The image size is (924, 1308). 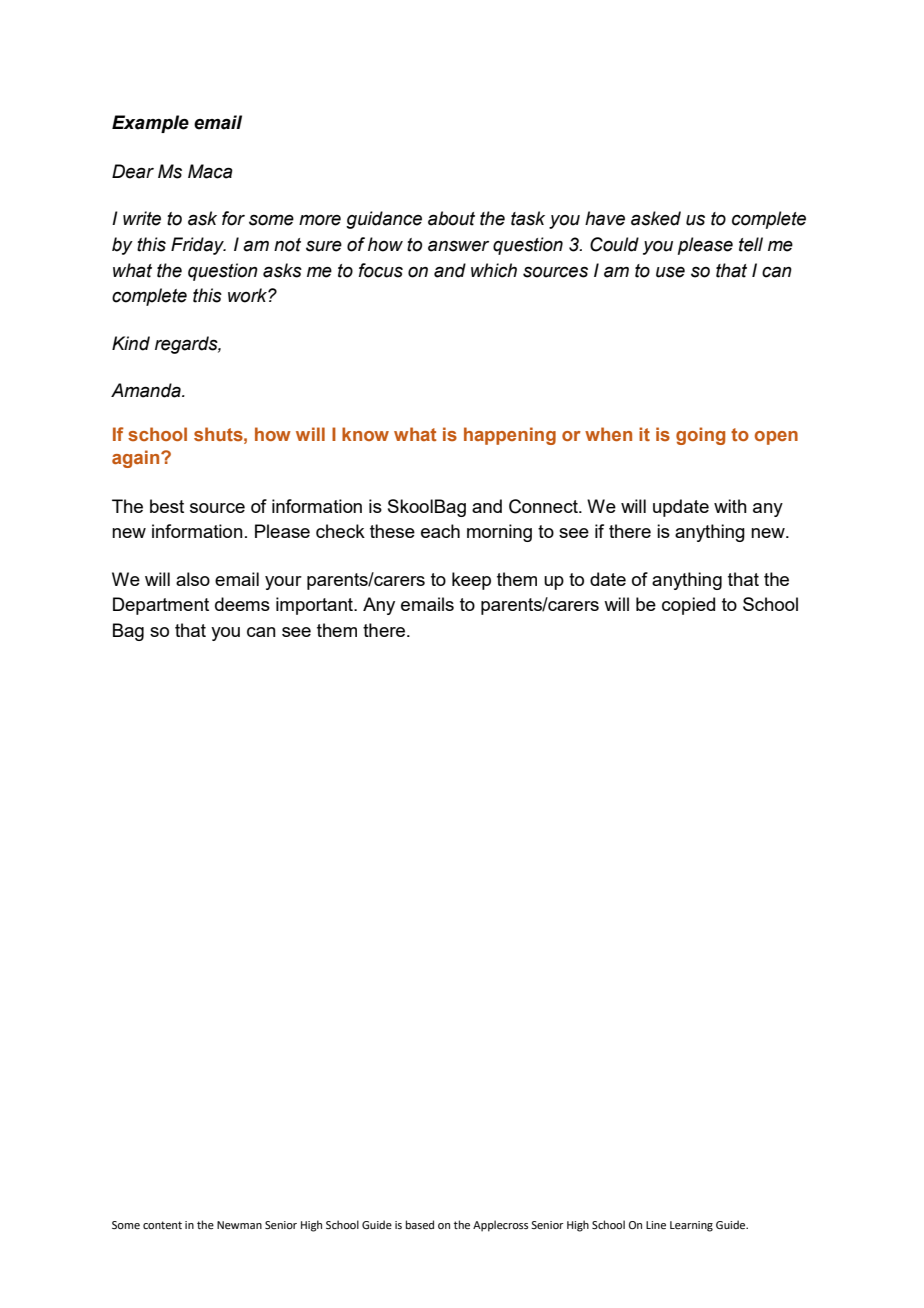 I want to click on asked, so click(x=656, y=218).
